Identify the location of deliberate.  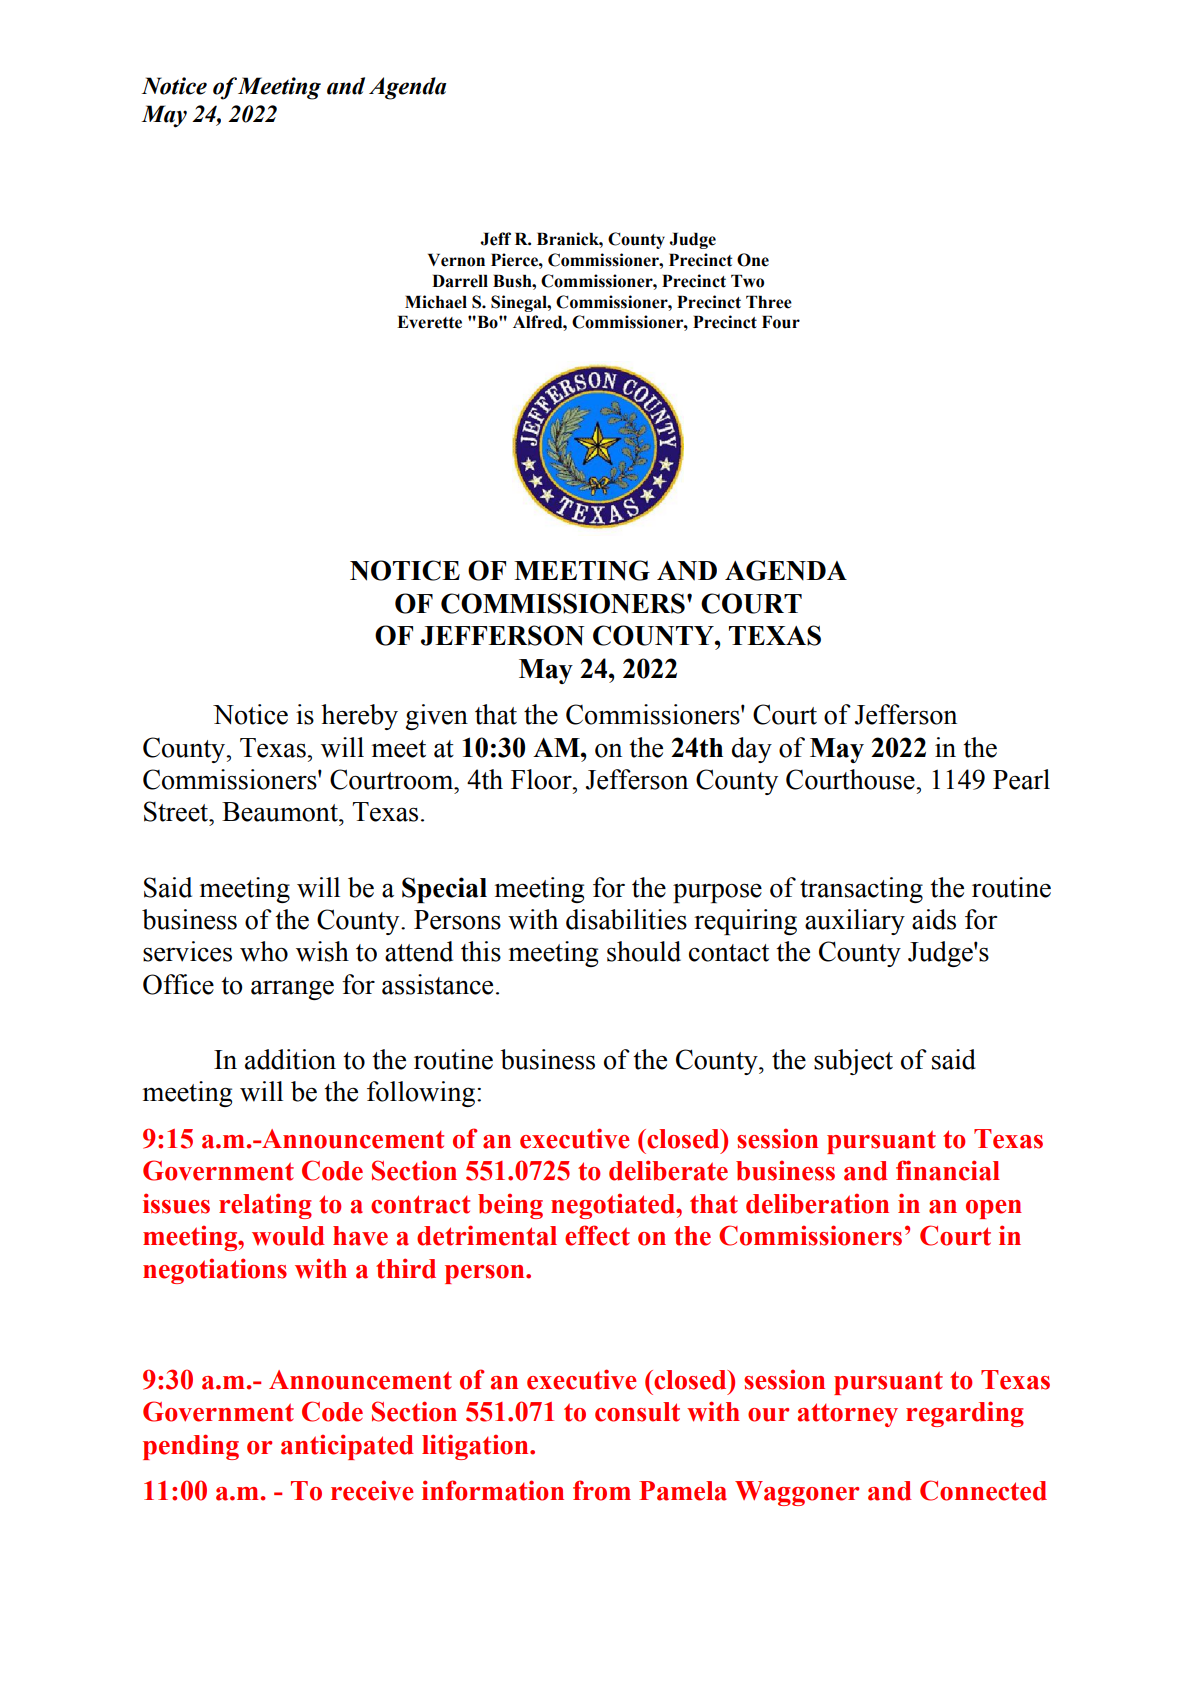
(668, 1170).
